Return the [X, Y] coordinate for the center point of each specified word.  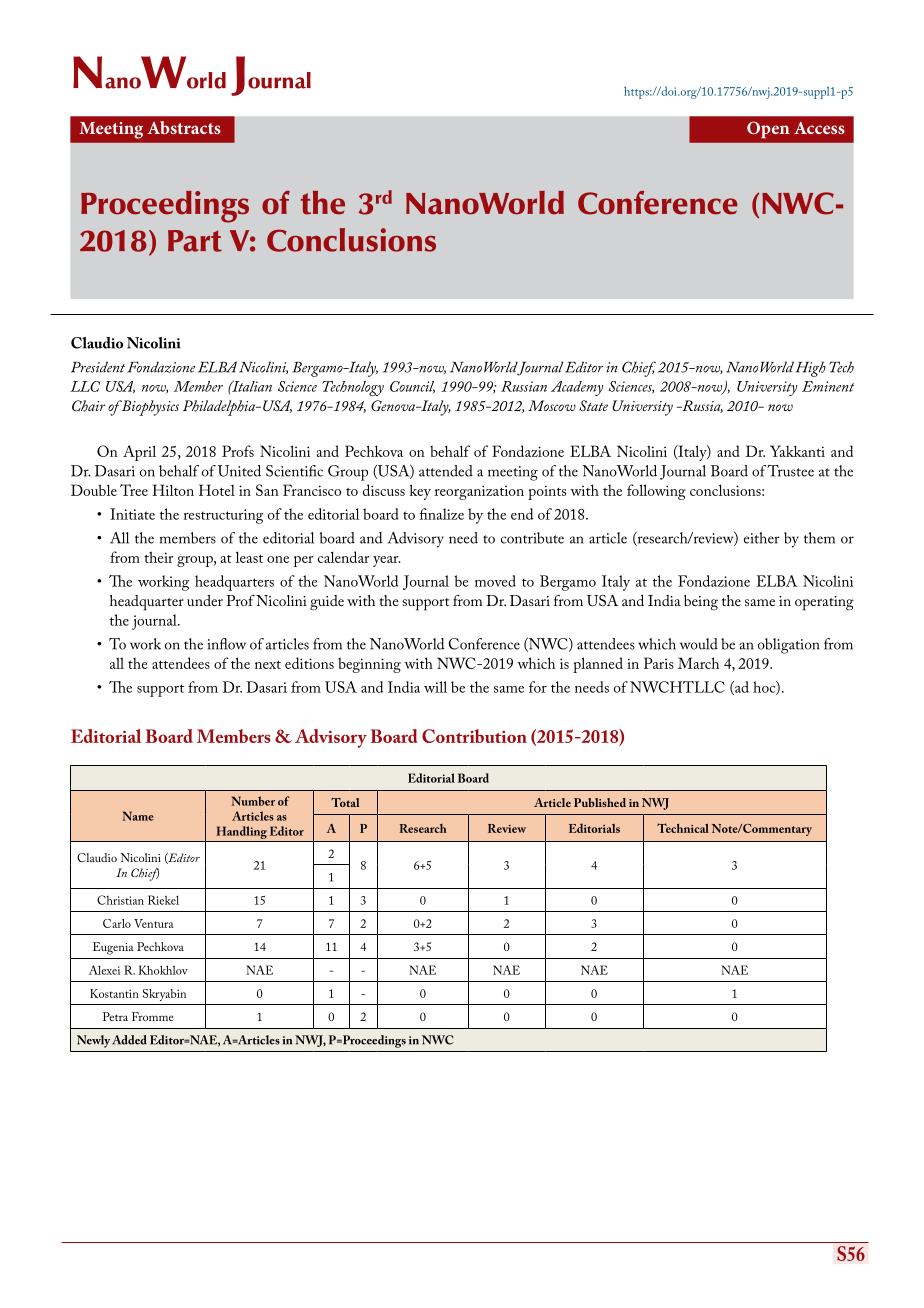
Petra [115, 1016]
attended [446, 471]
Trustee [790, 471]
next [268, 665]
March [698, 663]
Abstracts [184, 127]
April [139, 453]
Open [768, 130]
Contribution [474, 736]
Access [819, 128]
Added [129, 1040]
